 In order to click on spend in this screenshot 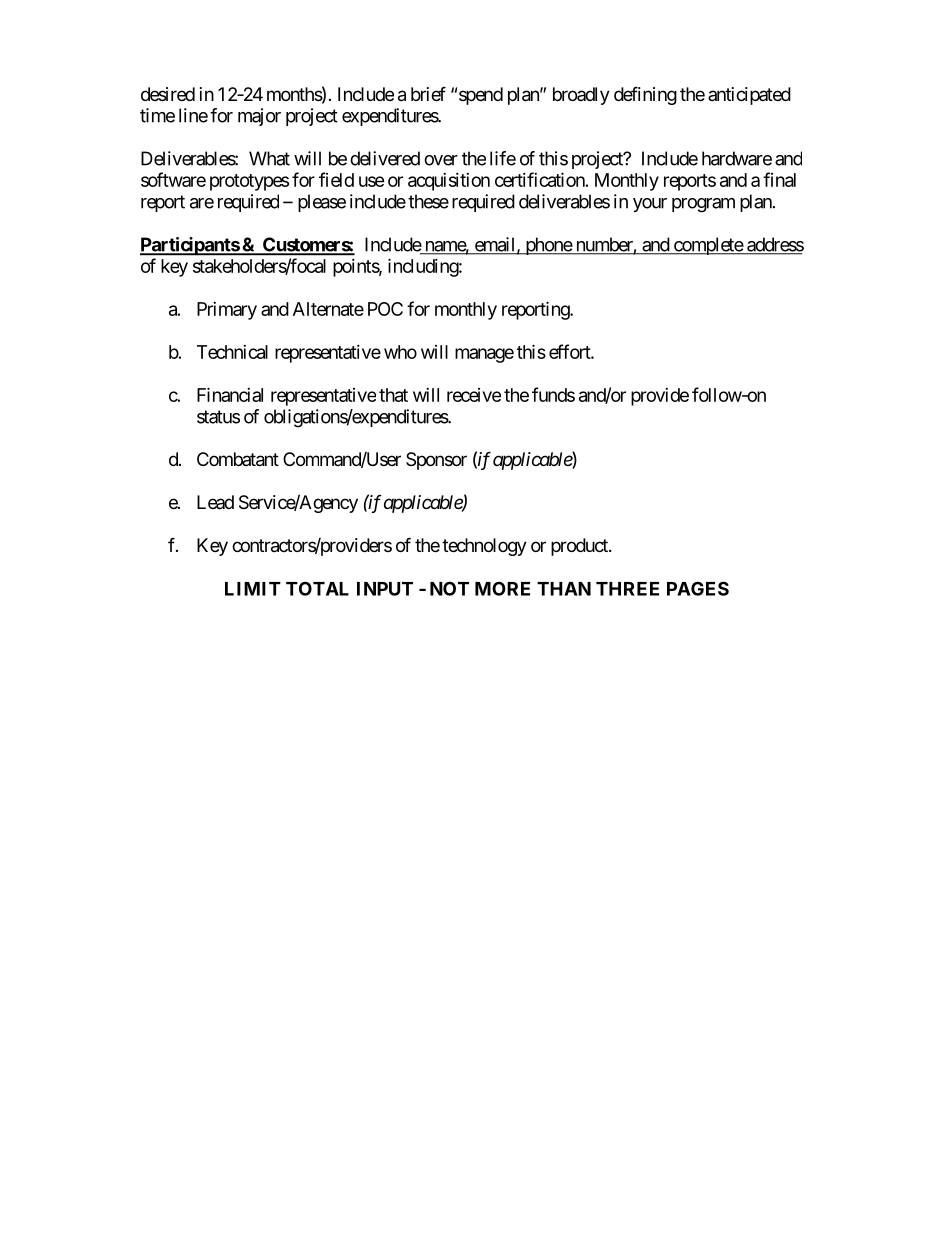, I will do `click(481, 96)`.
